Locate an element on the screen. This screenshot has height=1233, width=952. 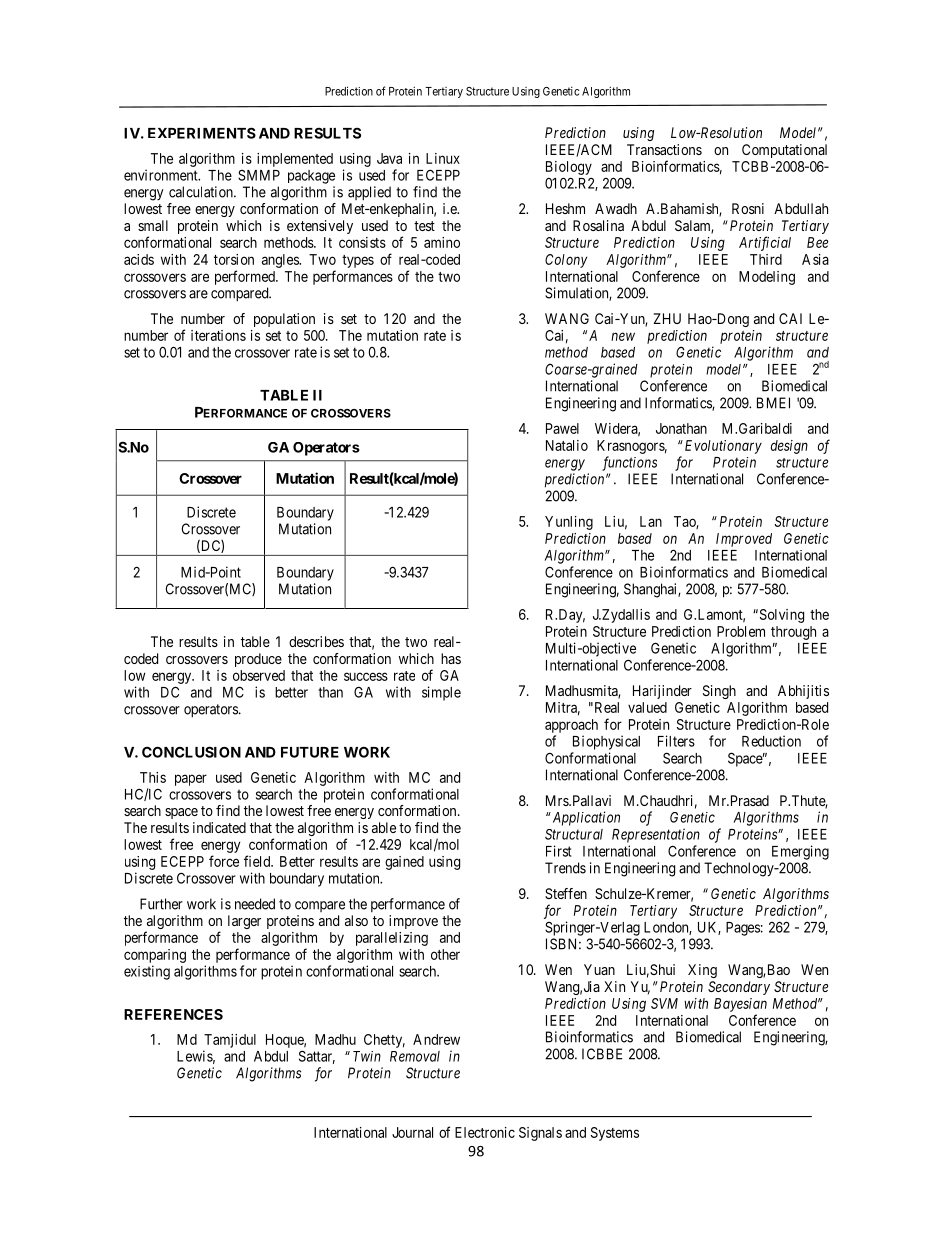
iterations is located at coordinates (218, 335).
